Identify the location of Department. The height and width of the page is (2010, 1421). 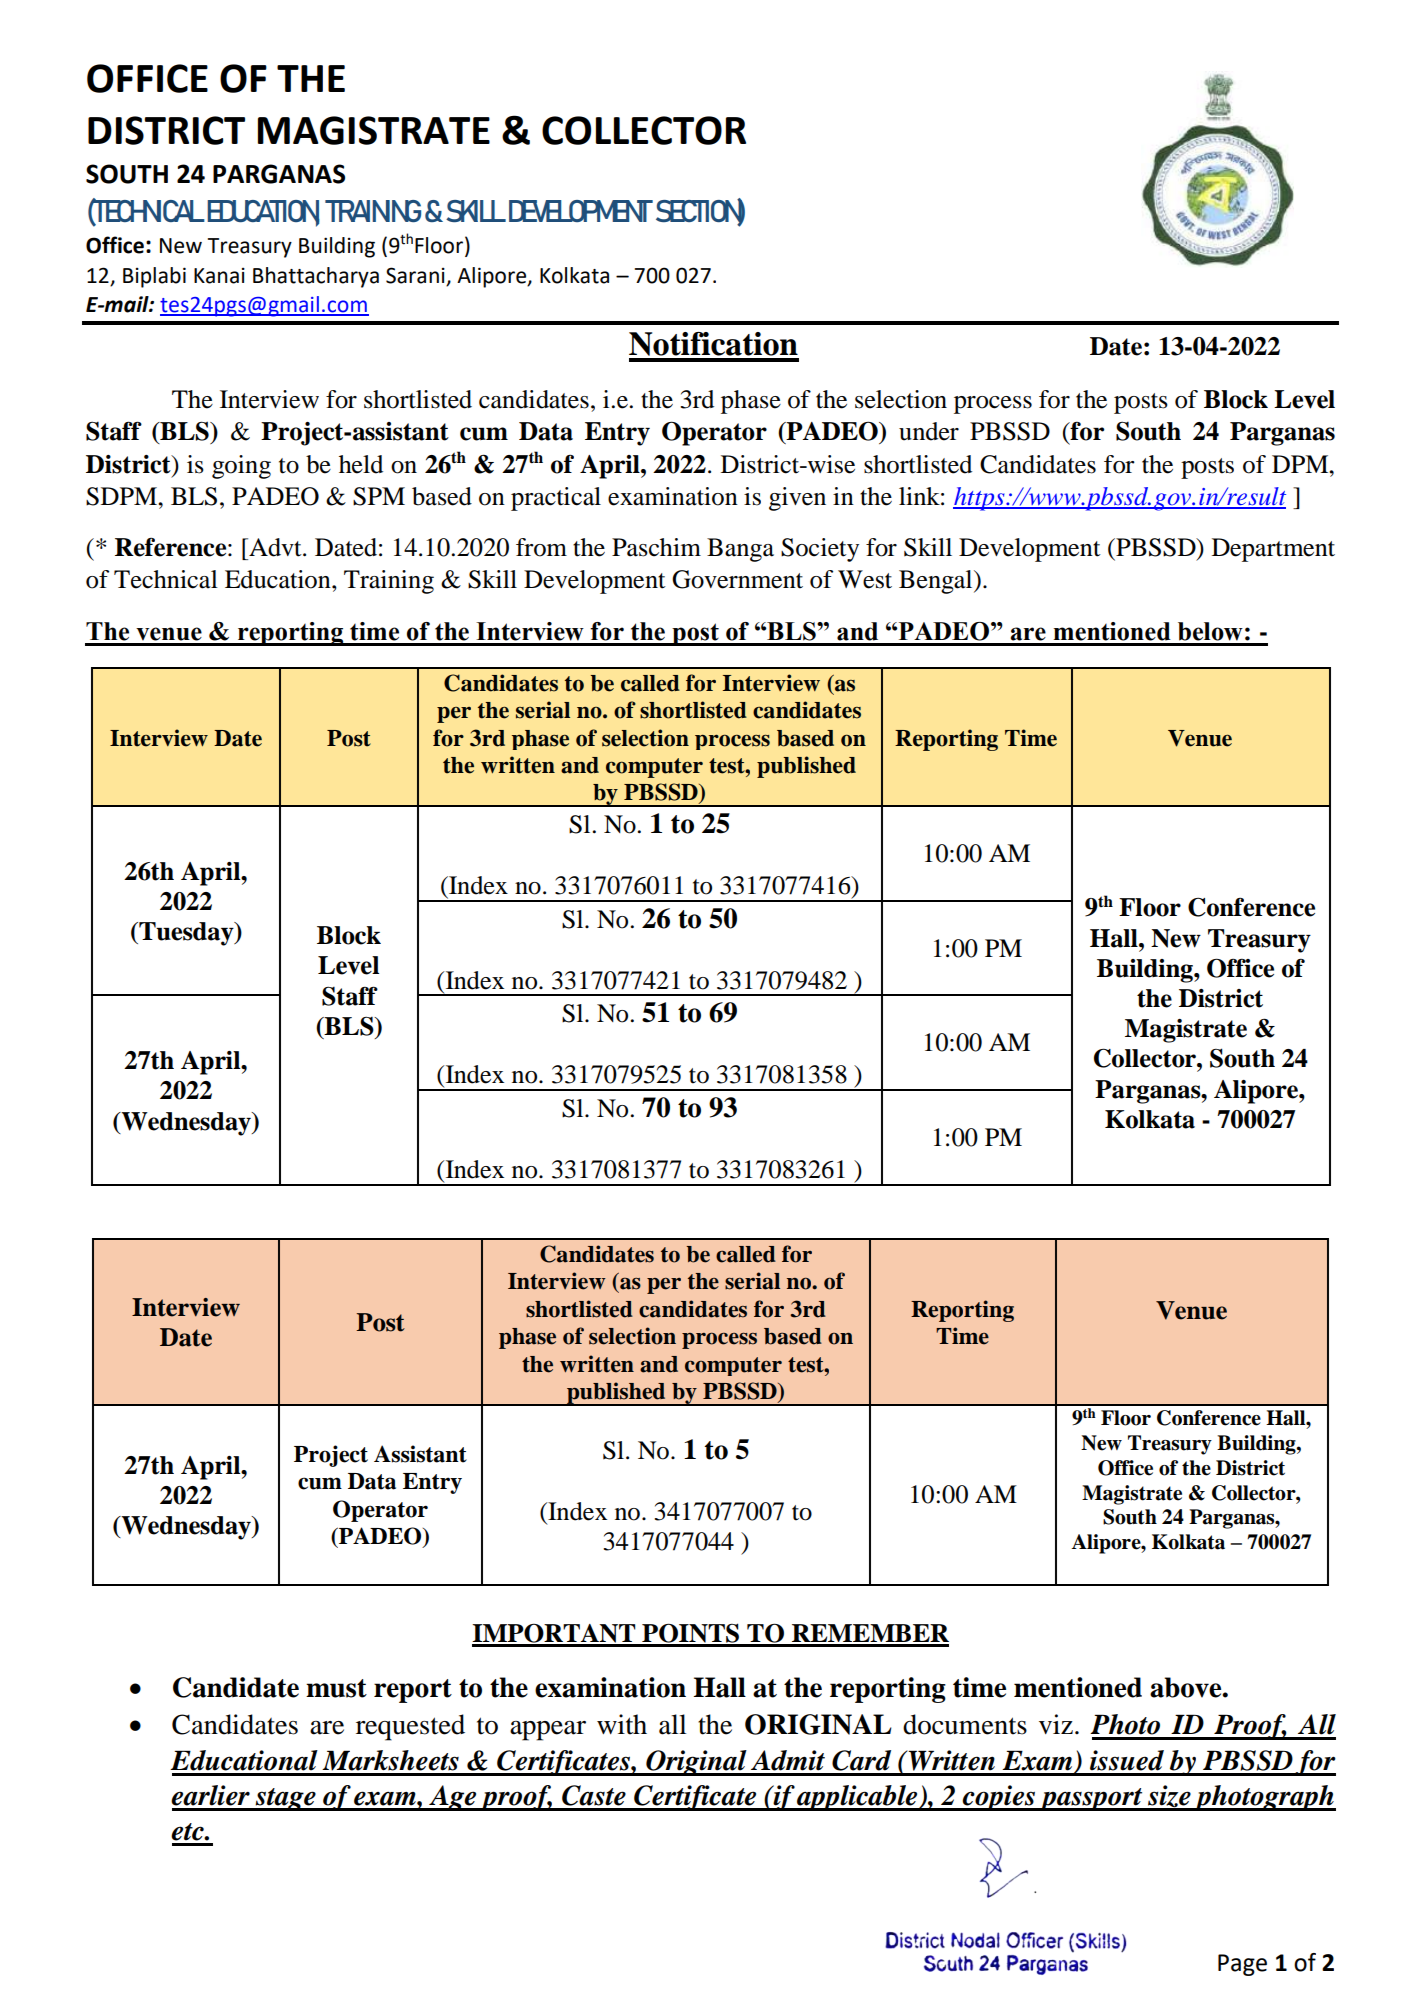
(1273, 550).
